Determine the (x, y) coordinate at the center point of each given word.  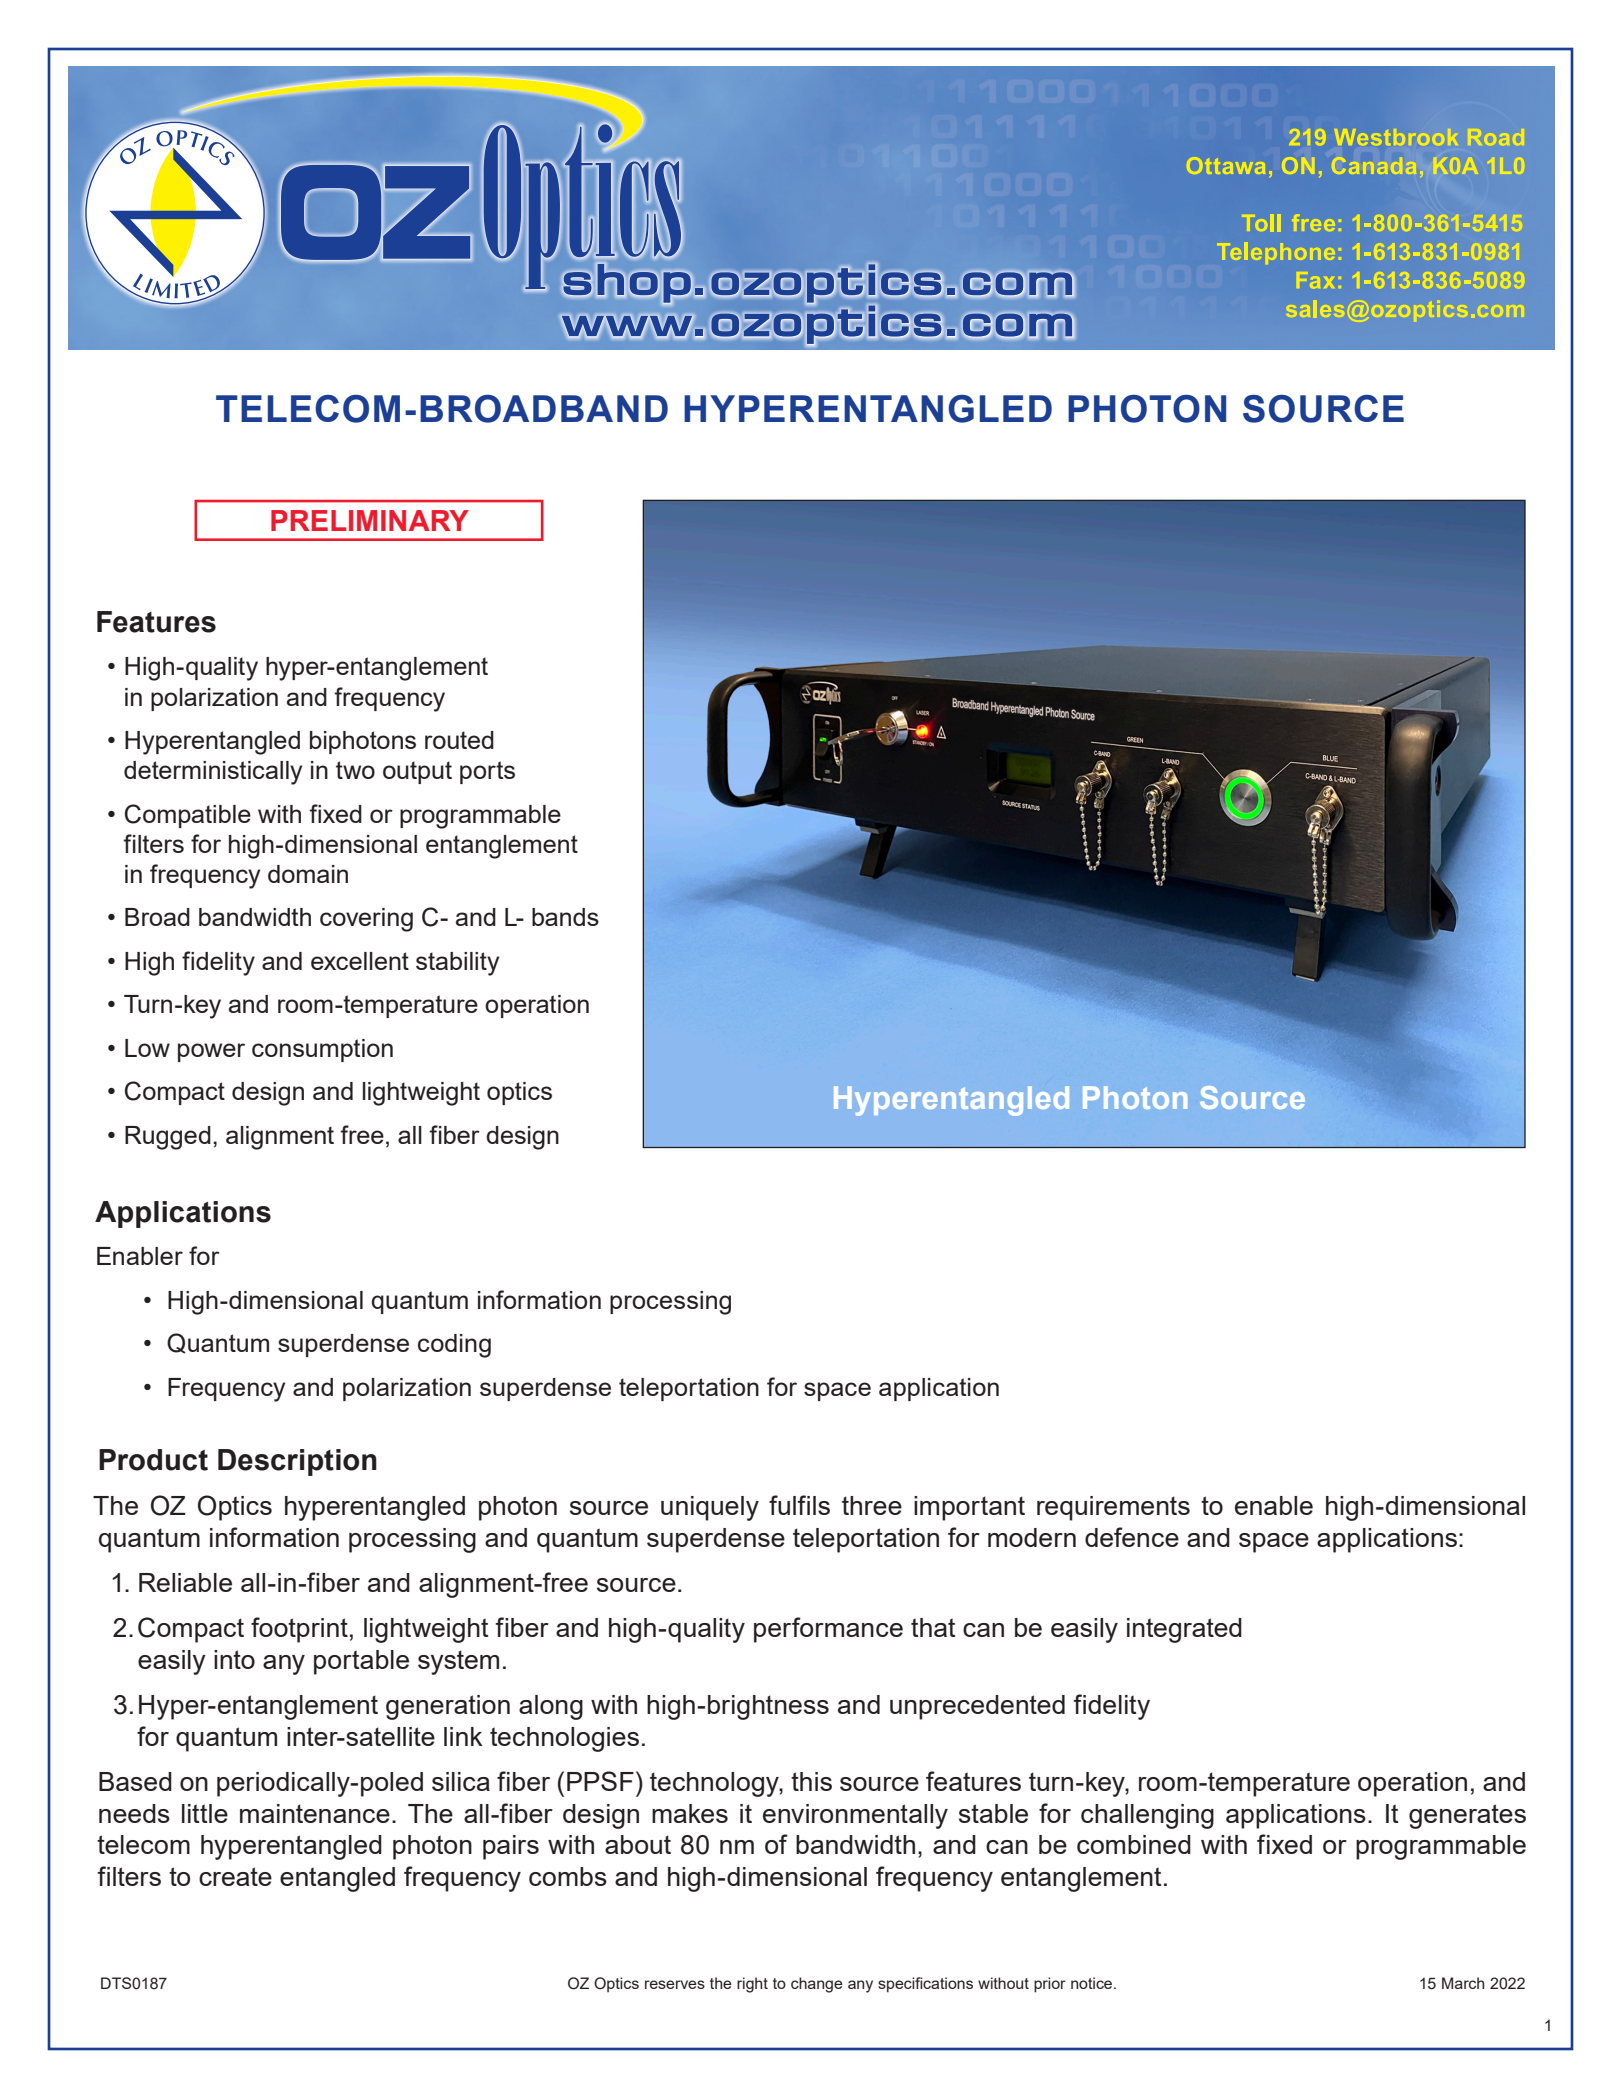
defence (1132, 1537)
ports (487, 772)
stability (457, 964)
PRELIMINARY (370, 520)
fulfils (799, 1505)
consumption (322, 1050)
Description (297, 1462)
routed (459, 740)
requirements (1113, 1508)
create (235, 1876)
